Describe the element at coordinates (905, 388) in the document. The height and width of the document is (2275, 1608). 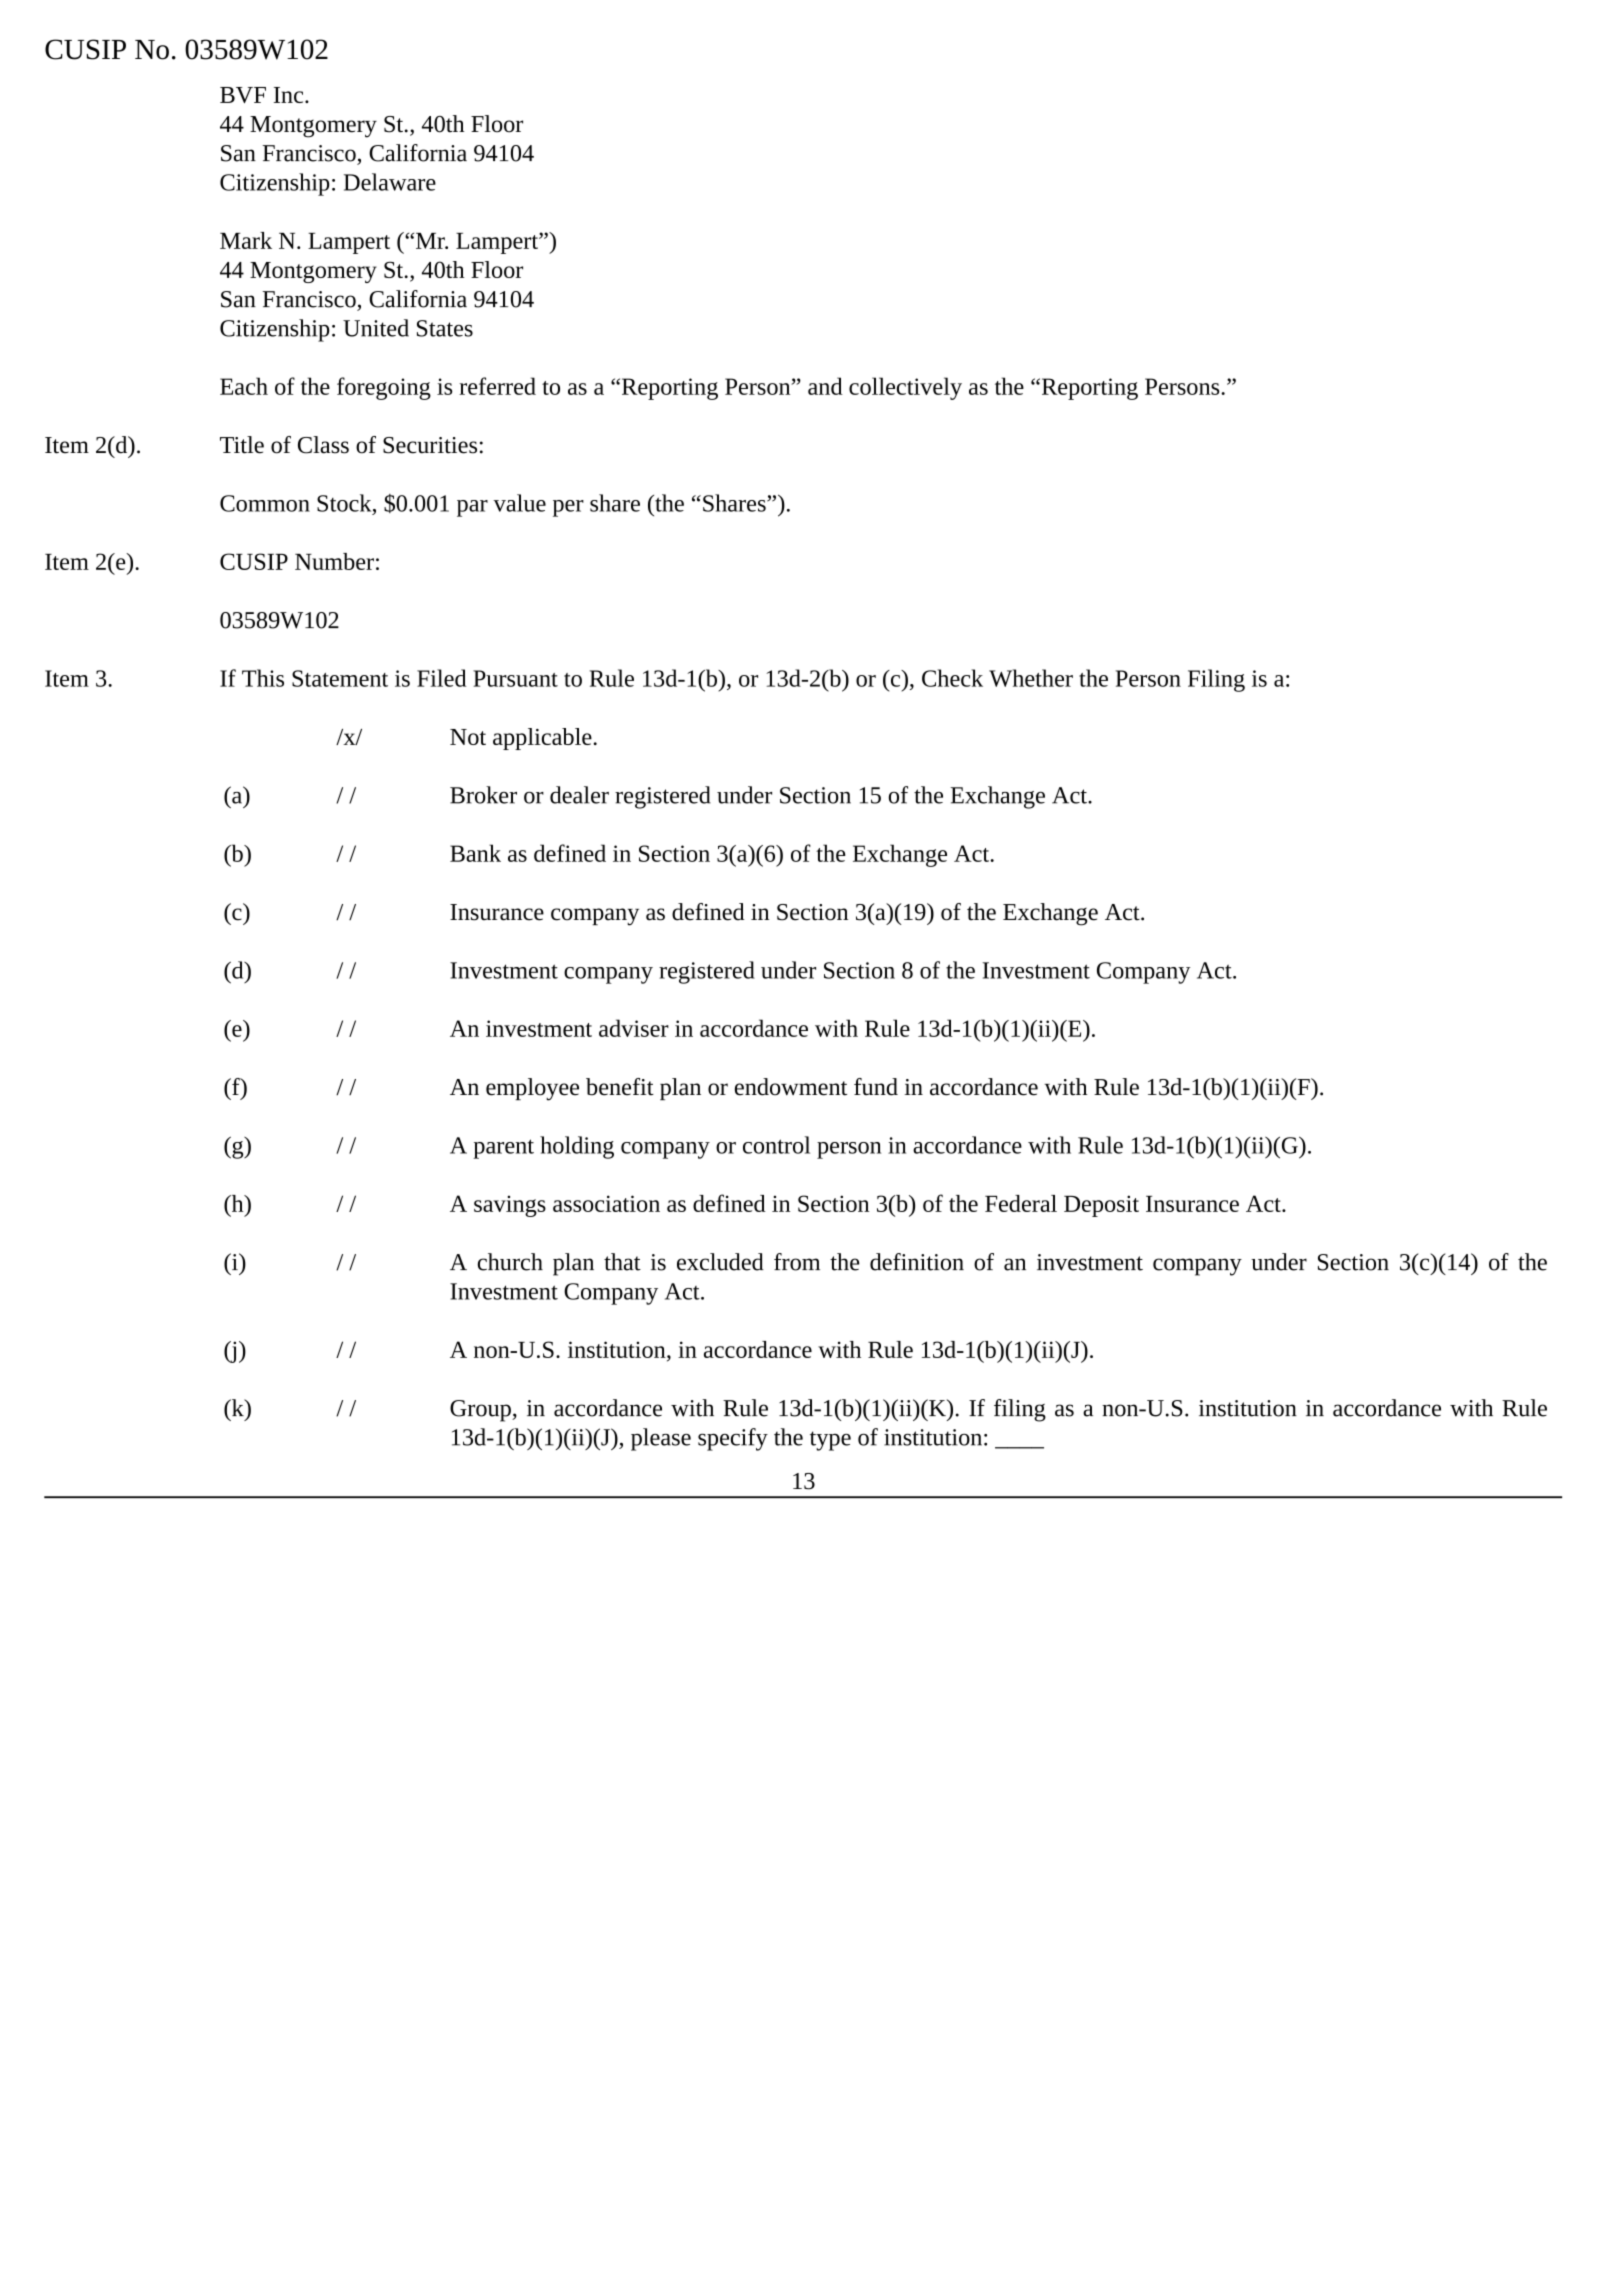
I see `collectively` at that location.
